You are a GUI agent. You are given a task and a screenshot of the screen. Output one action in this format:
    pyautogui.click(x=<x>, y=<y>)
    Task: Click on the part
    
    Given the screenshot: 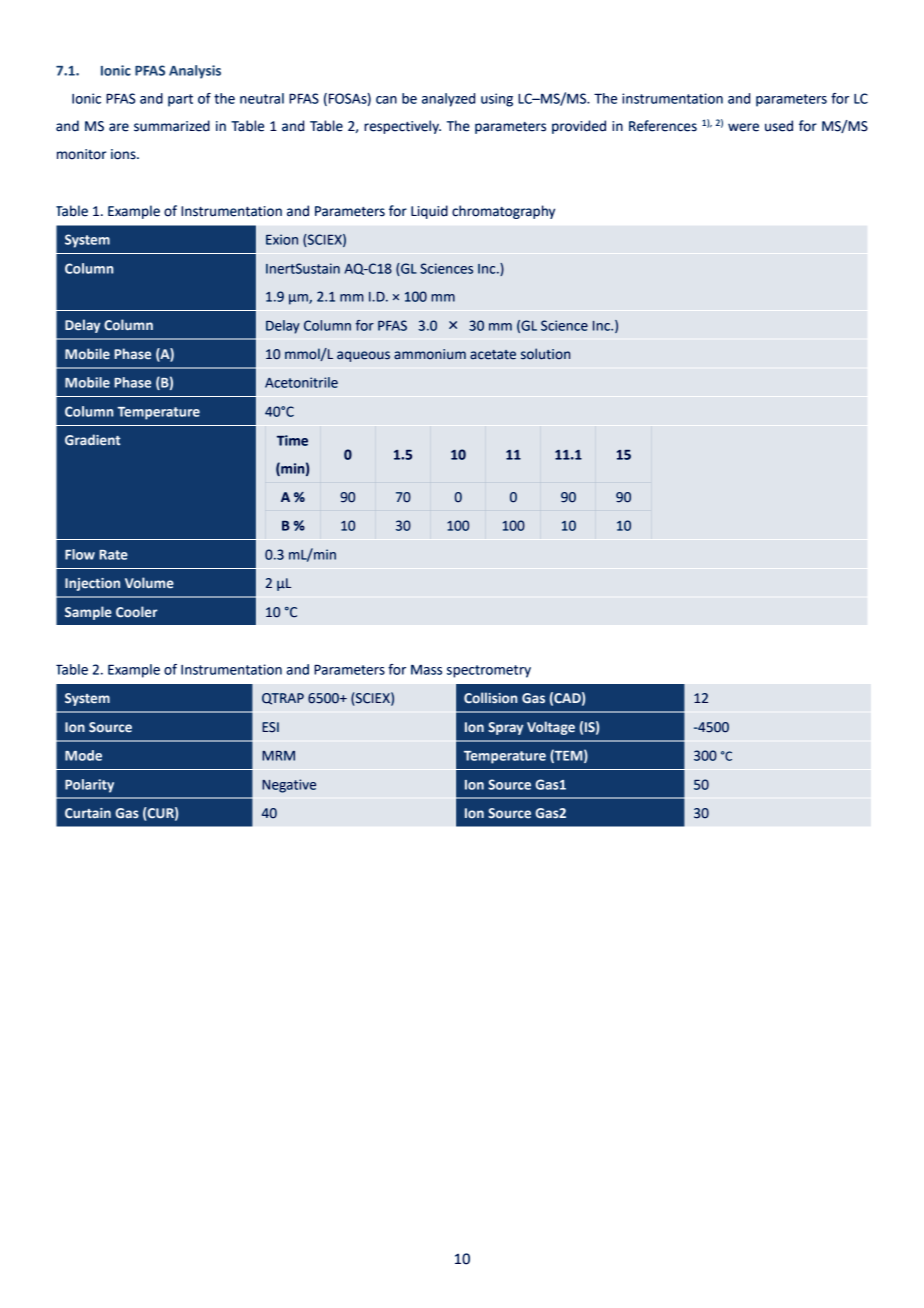 What is the action you would take?
    pyautogui.click(x=180, y=100)
